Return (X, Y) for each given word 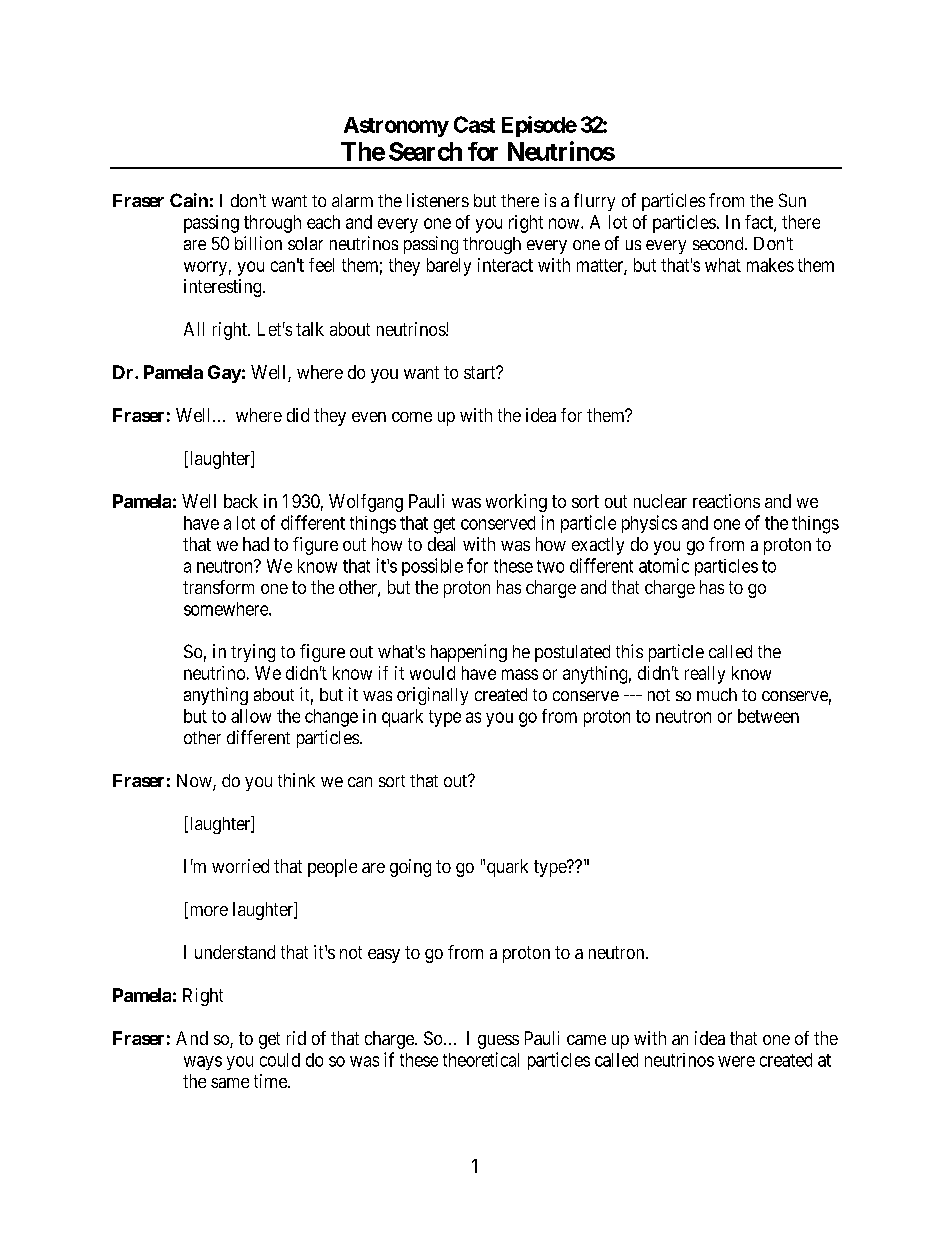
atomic (664, 565)
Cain (189, 200)
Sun (792, 200)
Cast (474, 124)
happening (469, 653)
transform (218, 587)
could (280, 1060)
